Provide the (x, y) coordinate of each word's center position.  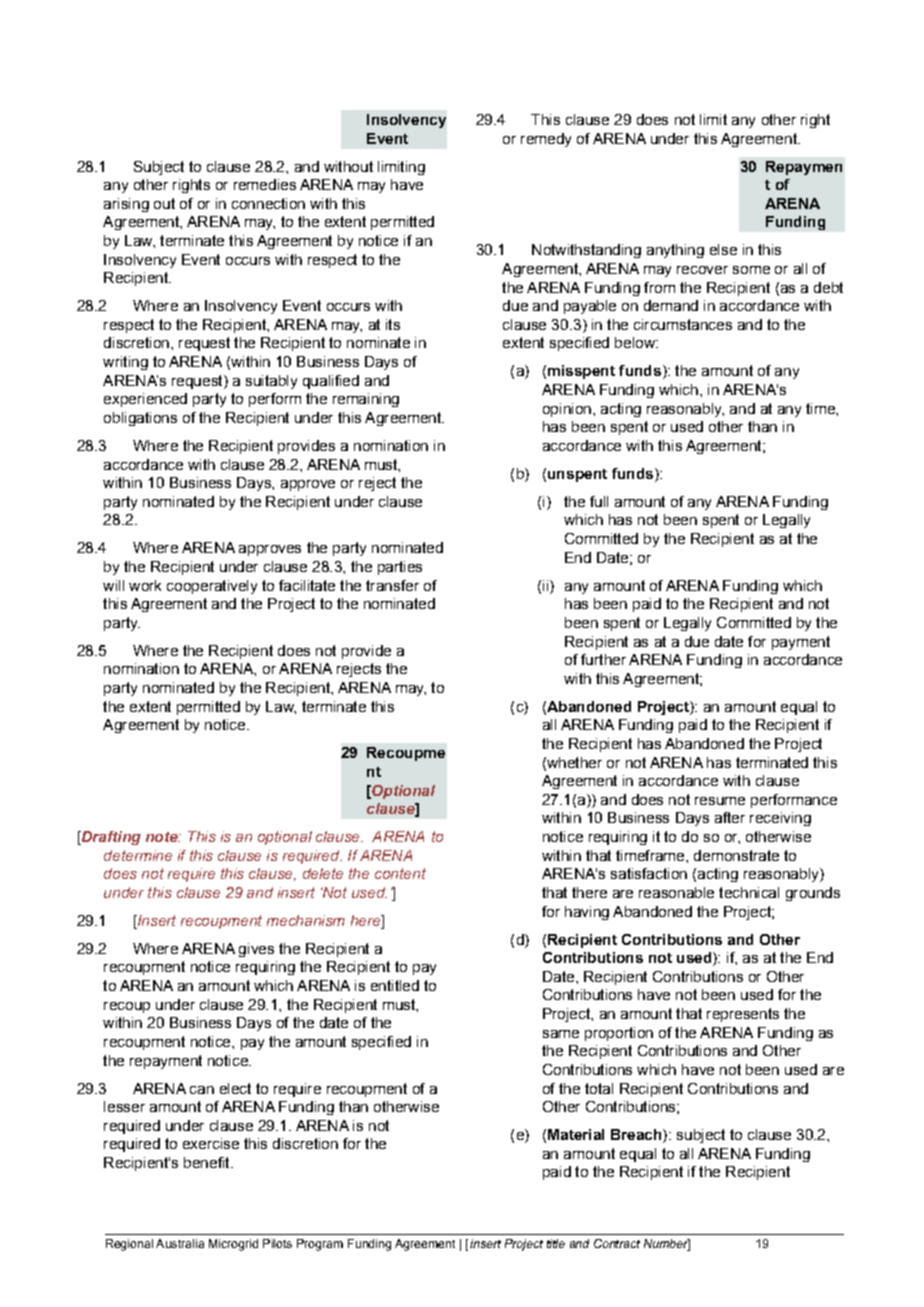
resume (720, 801)
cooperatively (212, 587)
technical (749, 892)
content (400, 873)
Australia (180, 1243)
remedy (546, 140)
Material (576, 1134)
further (603, 659)
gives (256, 950)
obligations (140, 419)
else (723, 249)
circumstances (683, 324)
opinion (567, 410)
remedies (265, 184)
